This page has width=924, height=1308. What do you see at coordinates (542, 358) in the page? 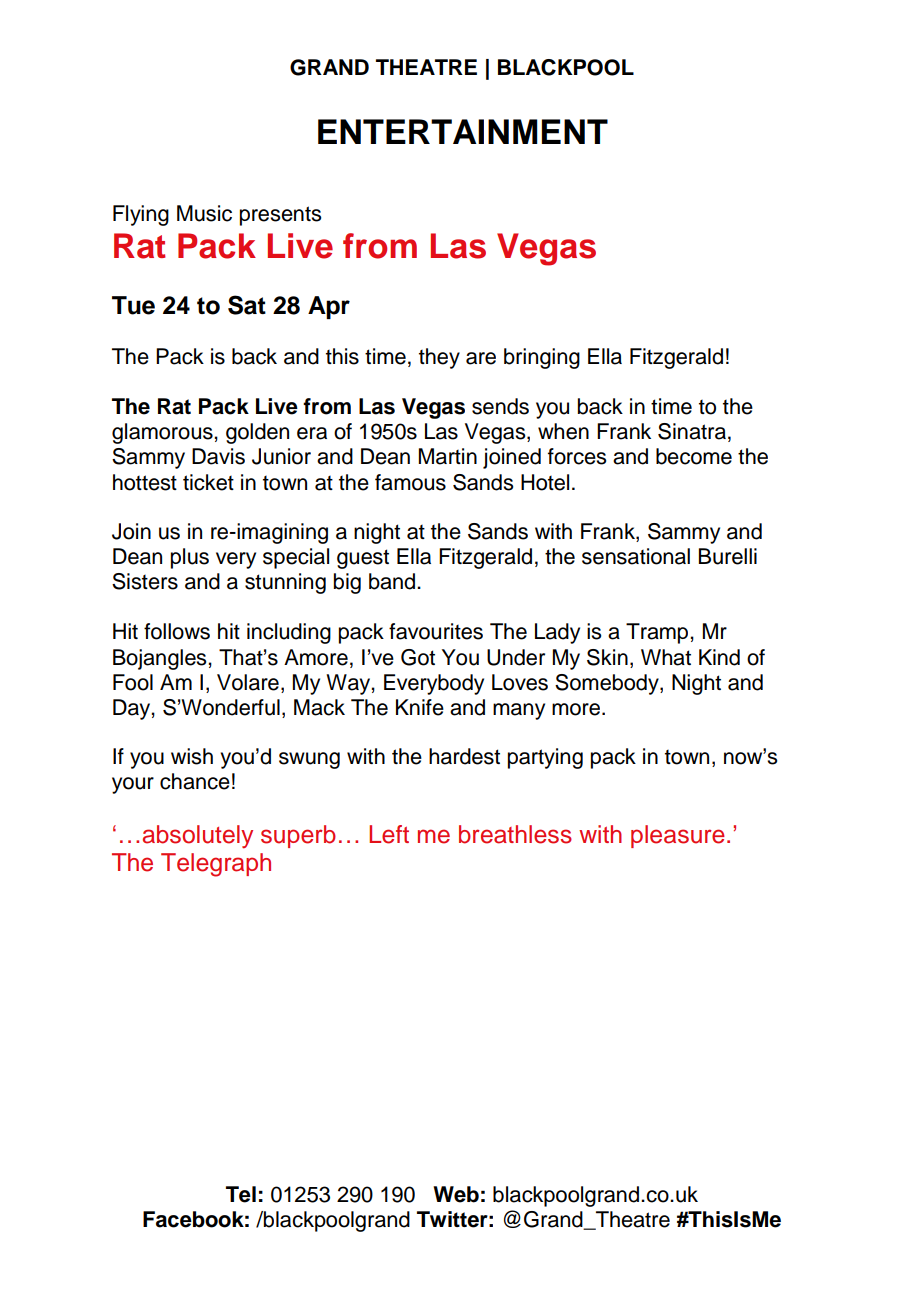
I see `bringing` at bounding box center [542, 358].
